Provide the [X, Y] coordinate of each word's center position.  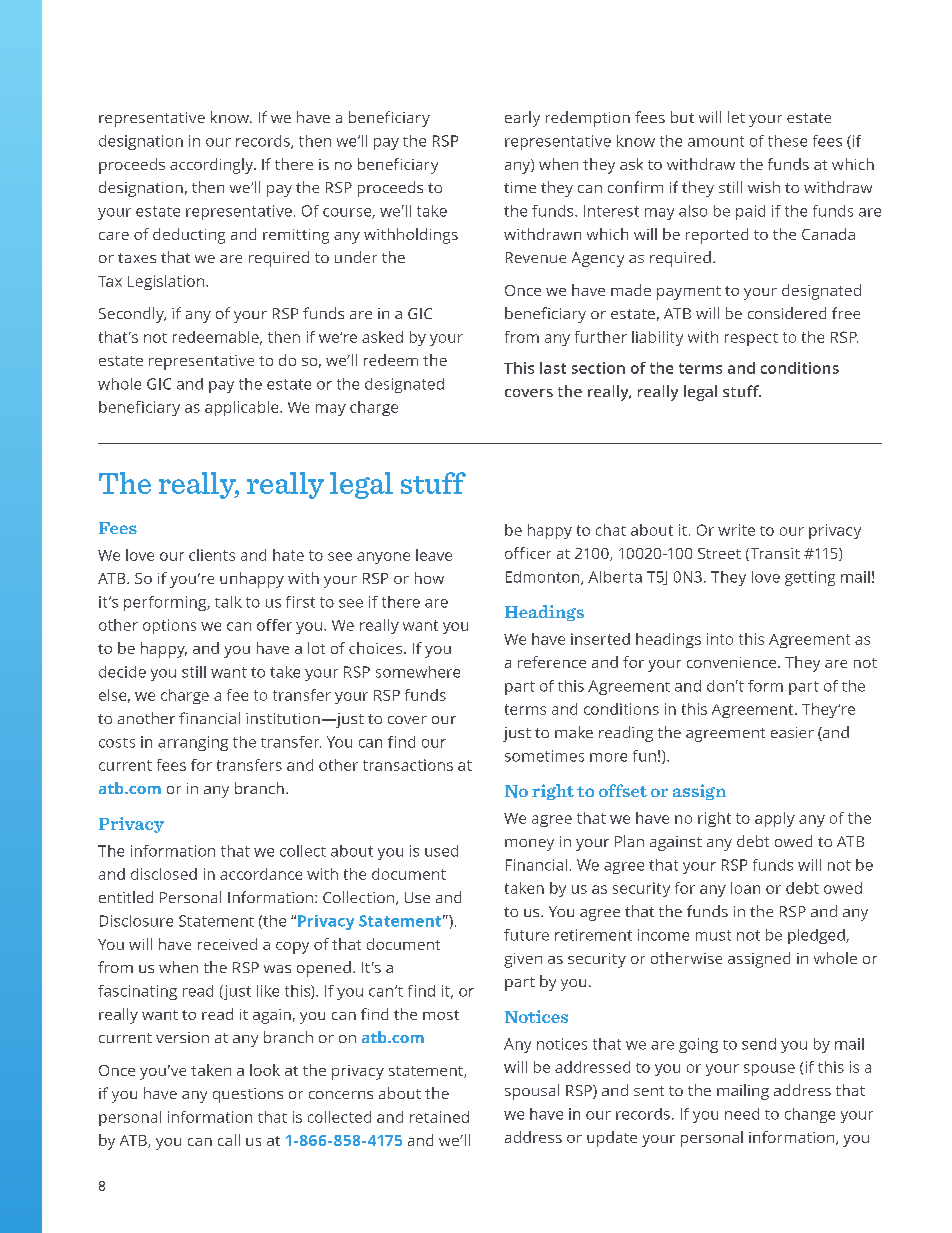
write [736, 530]
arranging [193, 743]
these [787, 141]
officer [528, 553]
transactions [408, 765]
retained [439, 1117]
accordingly [213, 166]
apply [775, 819]
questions [248, 1095]
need [742, 1114]
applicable [243, 408]
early [522, 119]
